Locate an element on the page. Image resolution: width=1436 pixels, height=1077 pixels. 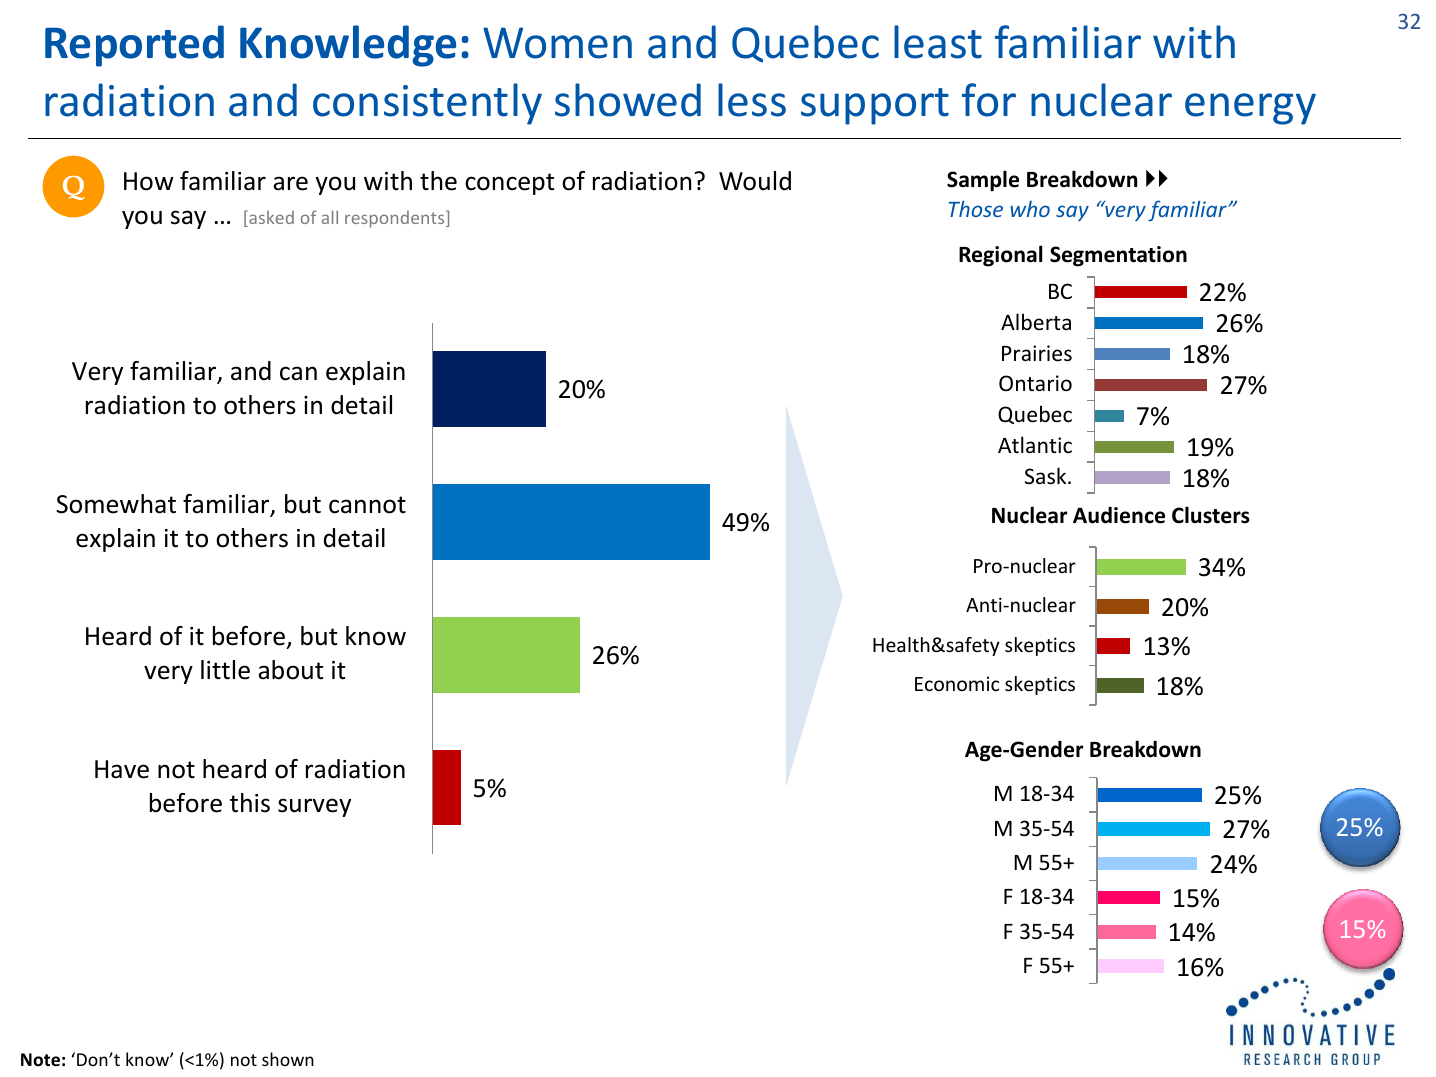
Reported is located at coordinates (134, 46).
